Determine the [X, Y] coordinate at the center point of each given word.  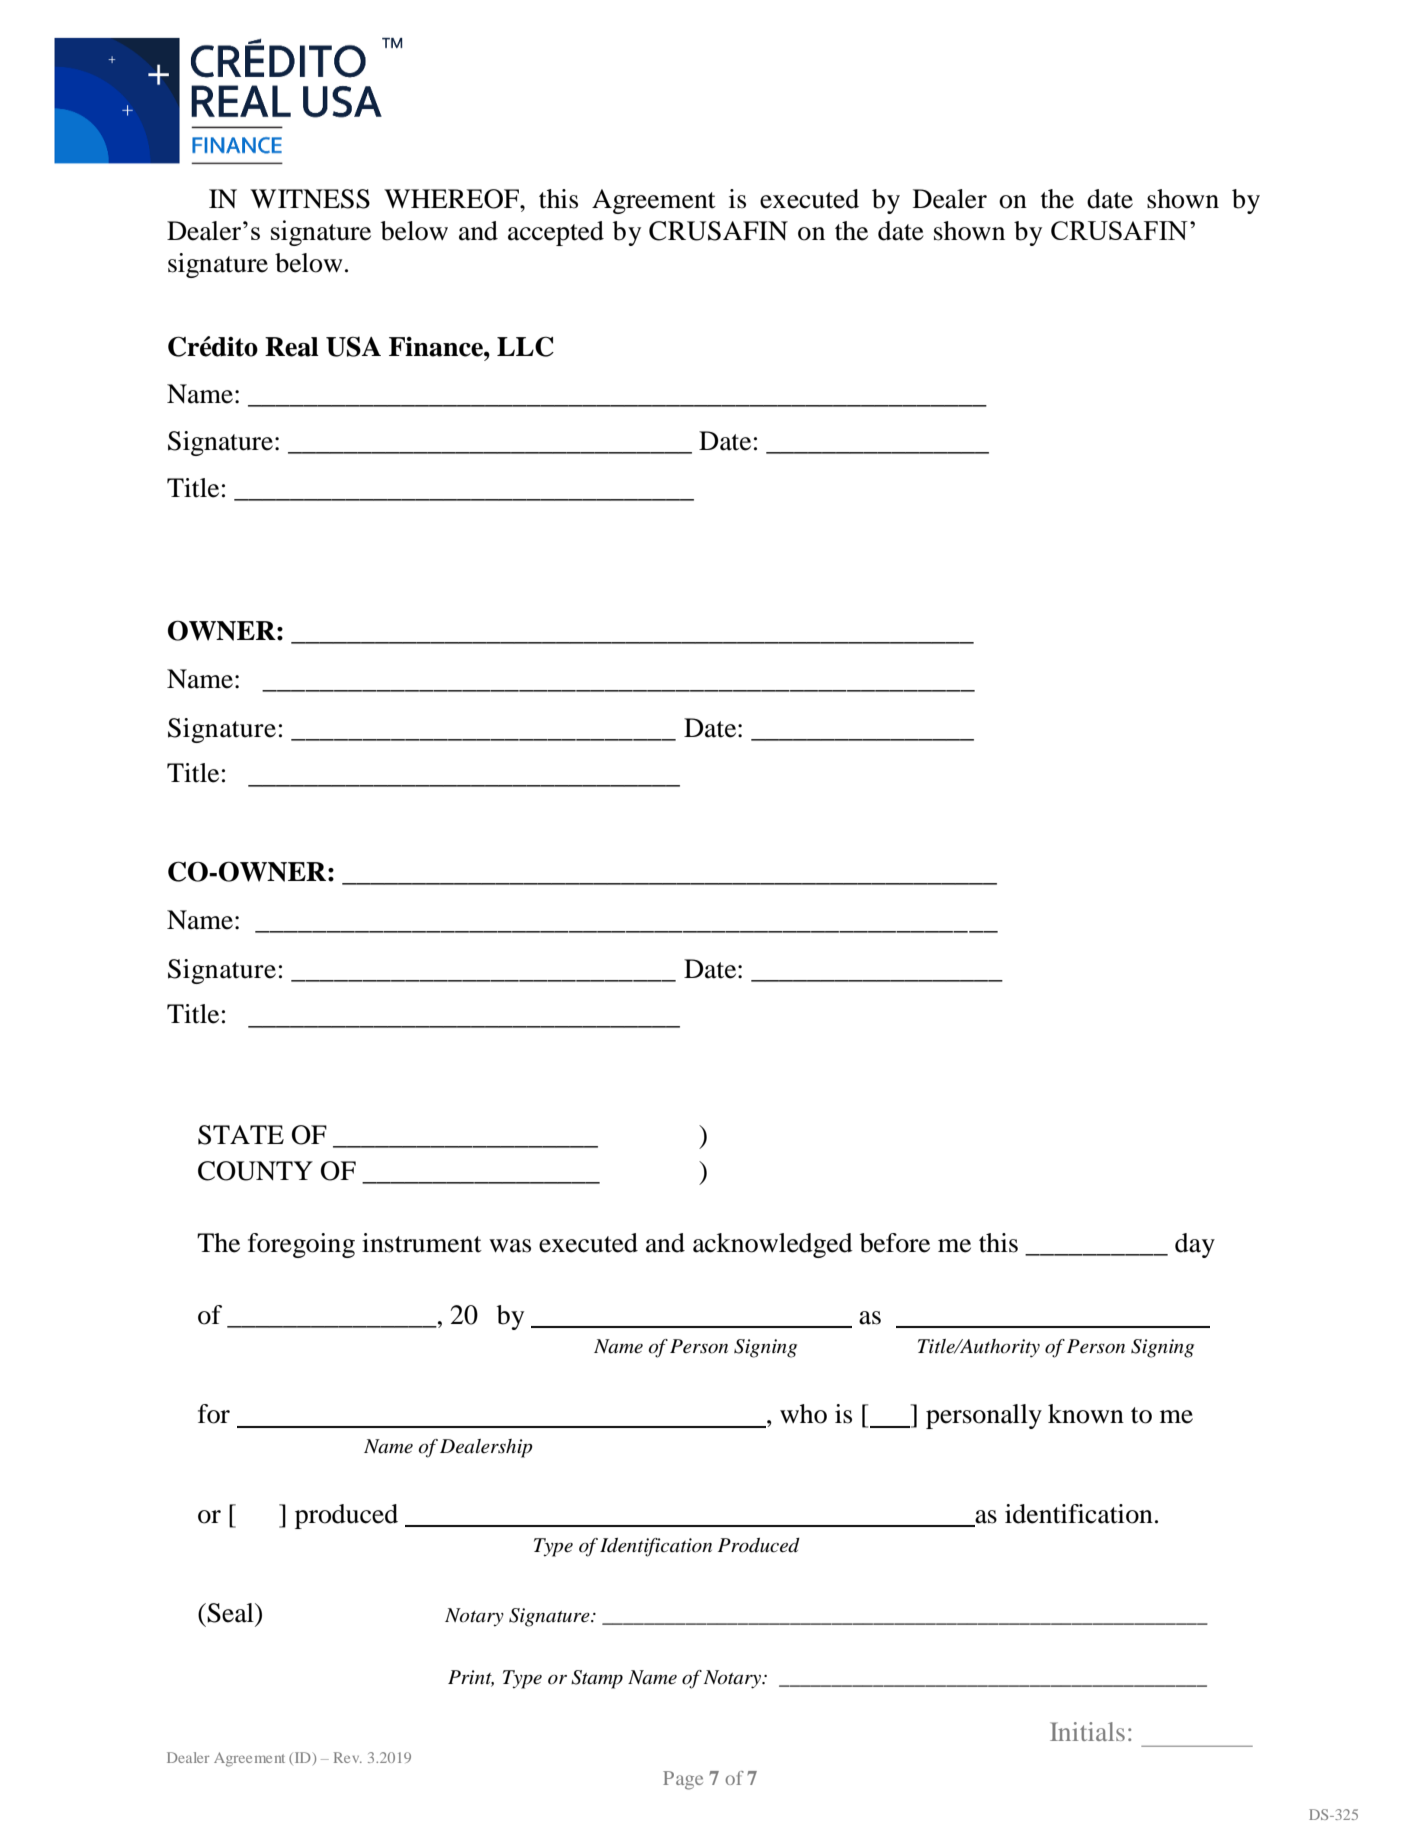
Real [292, 347]
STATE [241, 1135]
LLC [525, 346]
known [1086, 1414]
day [1195, 1245]
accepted [556, 233]
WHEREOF [452, 199]
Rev [348, 1757]
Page [683, 1780]
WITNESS [310, 199]
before [895, 1243]
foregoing [301, 1245]
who [803, 1414]
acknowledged [773, 1245]
